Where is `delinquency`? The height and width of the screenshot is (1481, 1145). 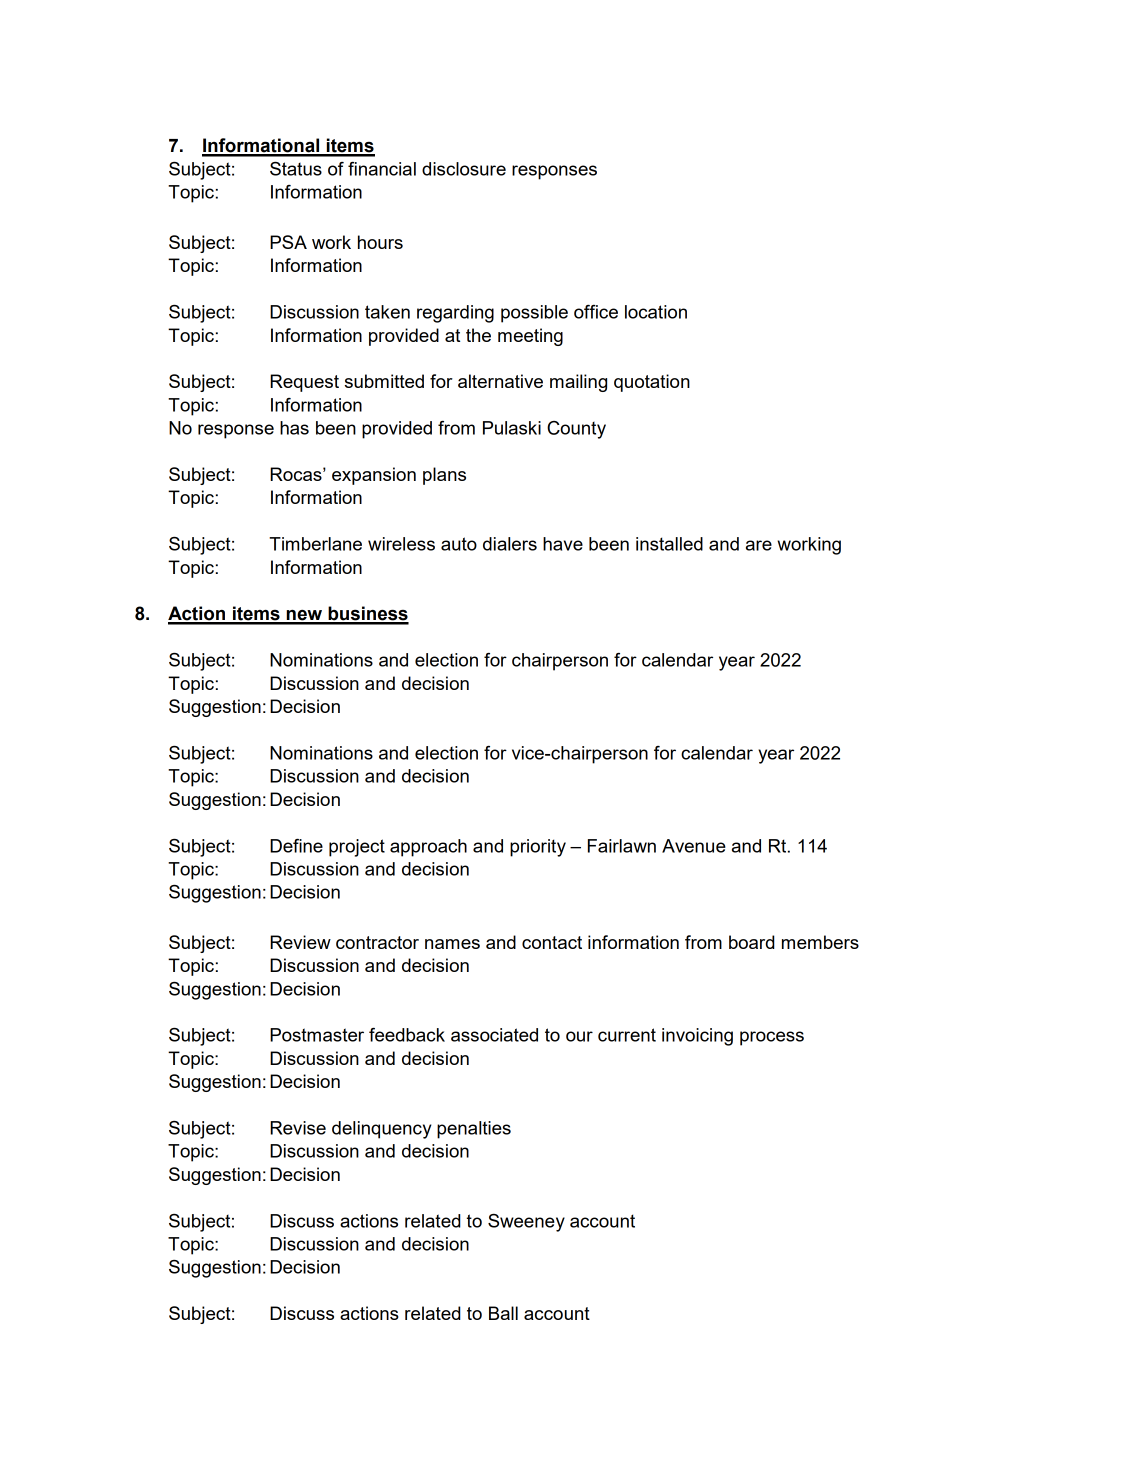 delinquency is located at coordinates (382, 1130).
